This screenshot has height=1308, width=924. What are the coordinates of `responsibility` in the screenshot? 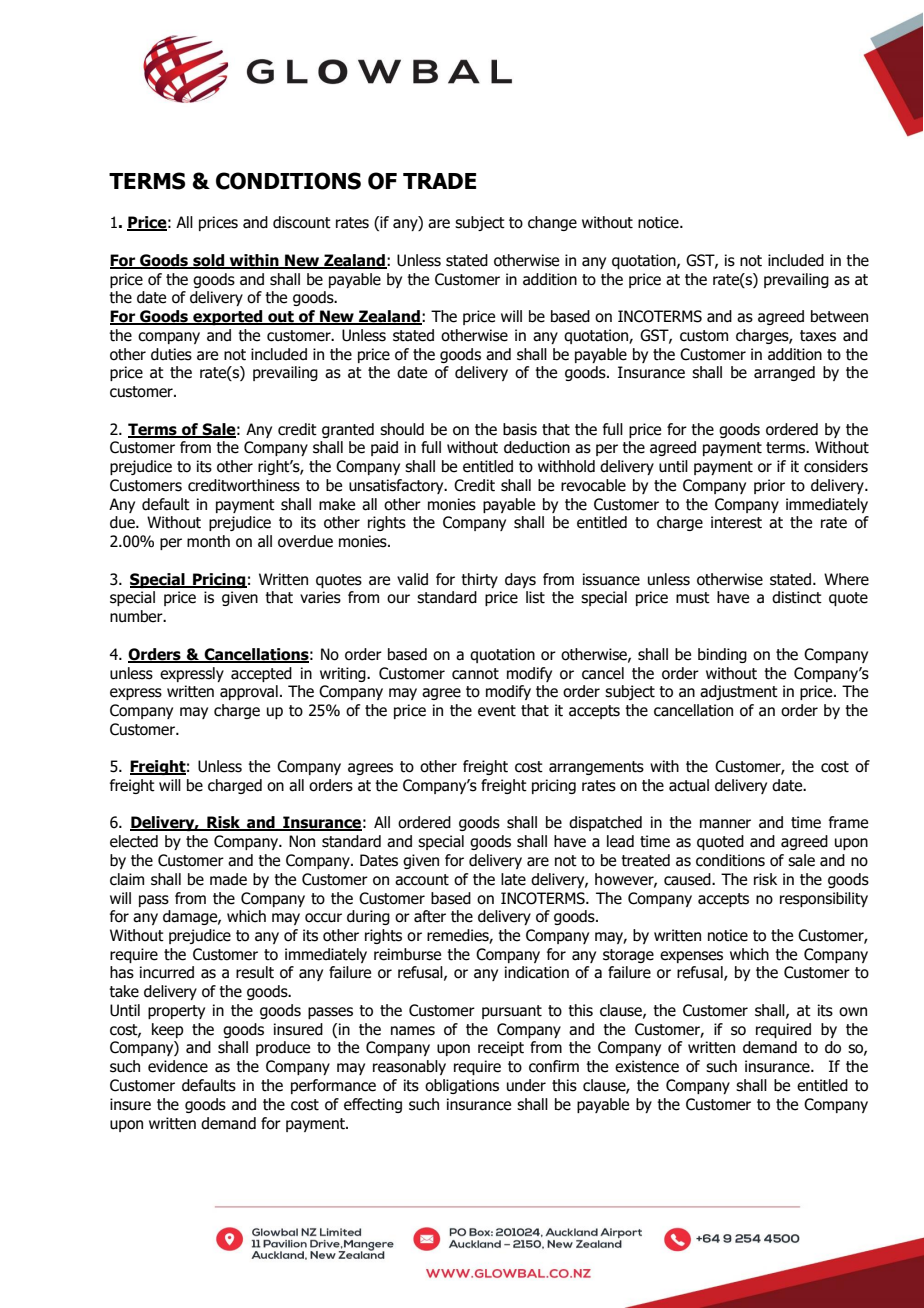 It's located at (824, 899).
